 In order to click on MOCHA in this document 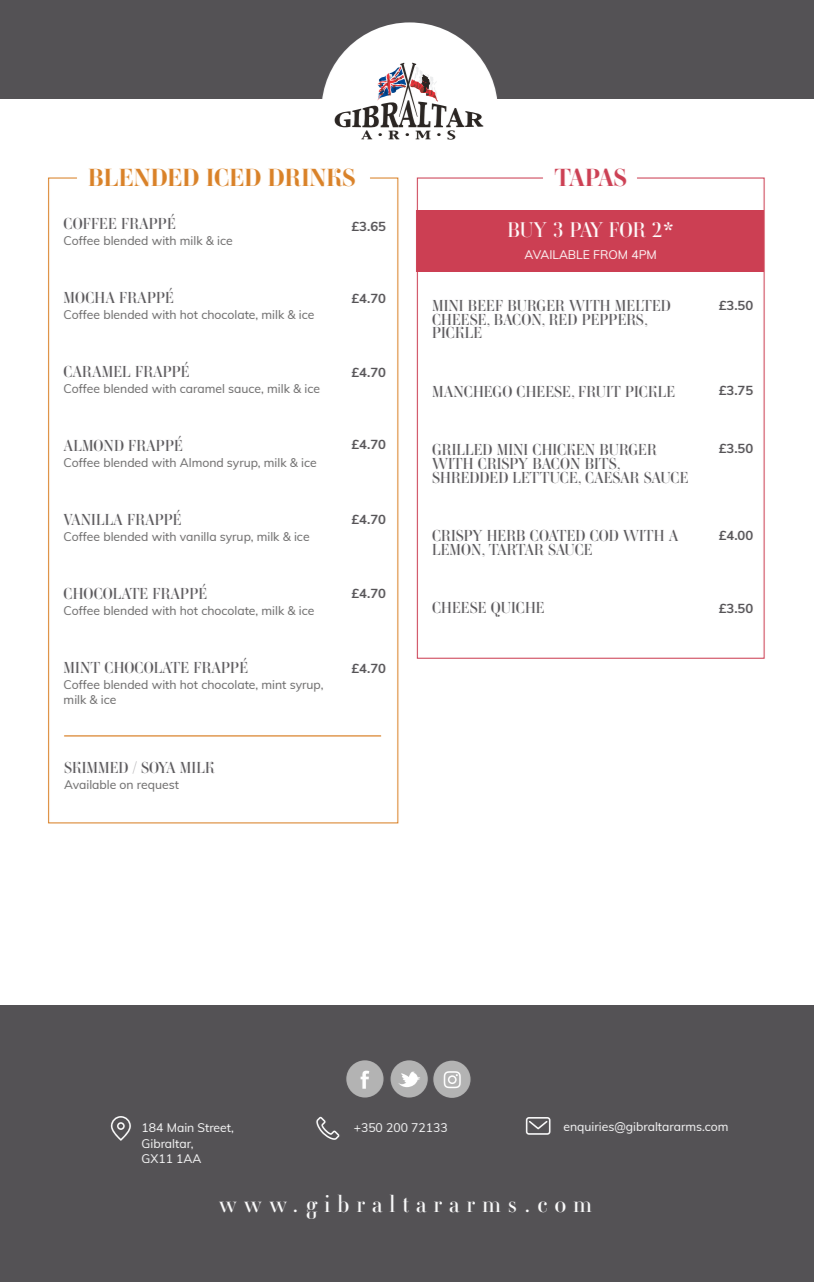, I will do `click(89, 297)`.
